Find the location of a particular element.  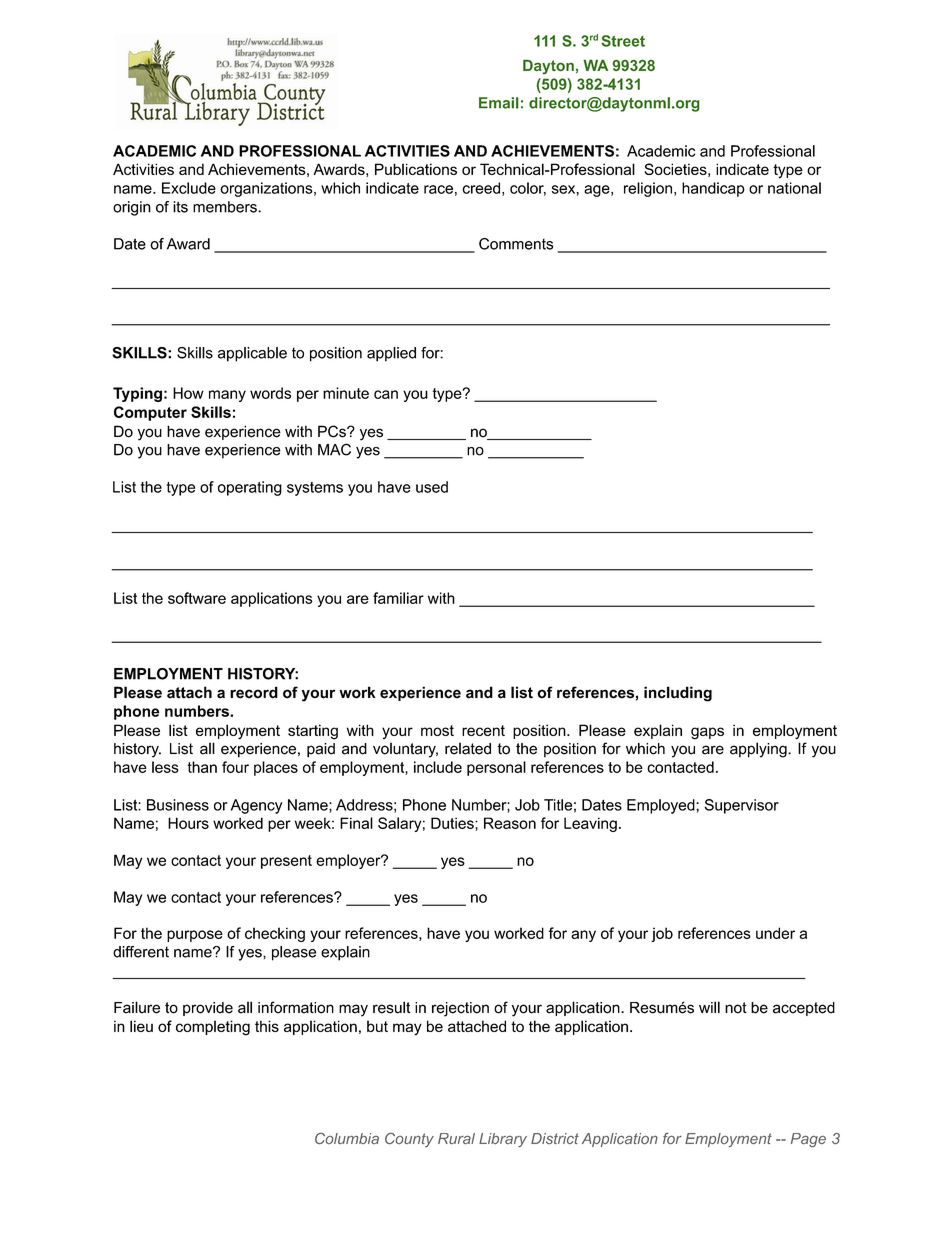

national is located at coordinates (794, 188).
